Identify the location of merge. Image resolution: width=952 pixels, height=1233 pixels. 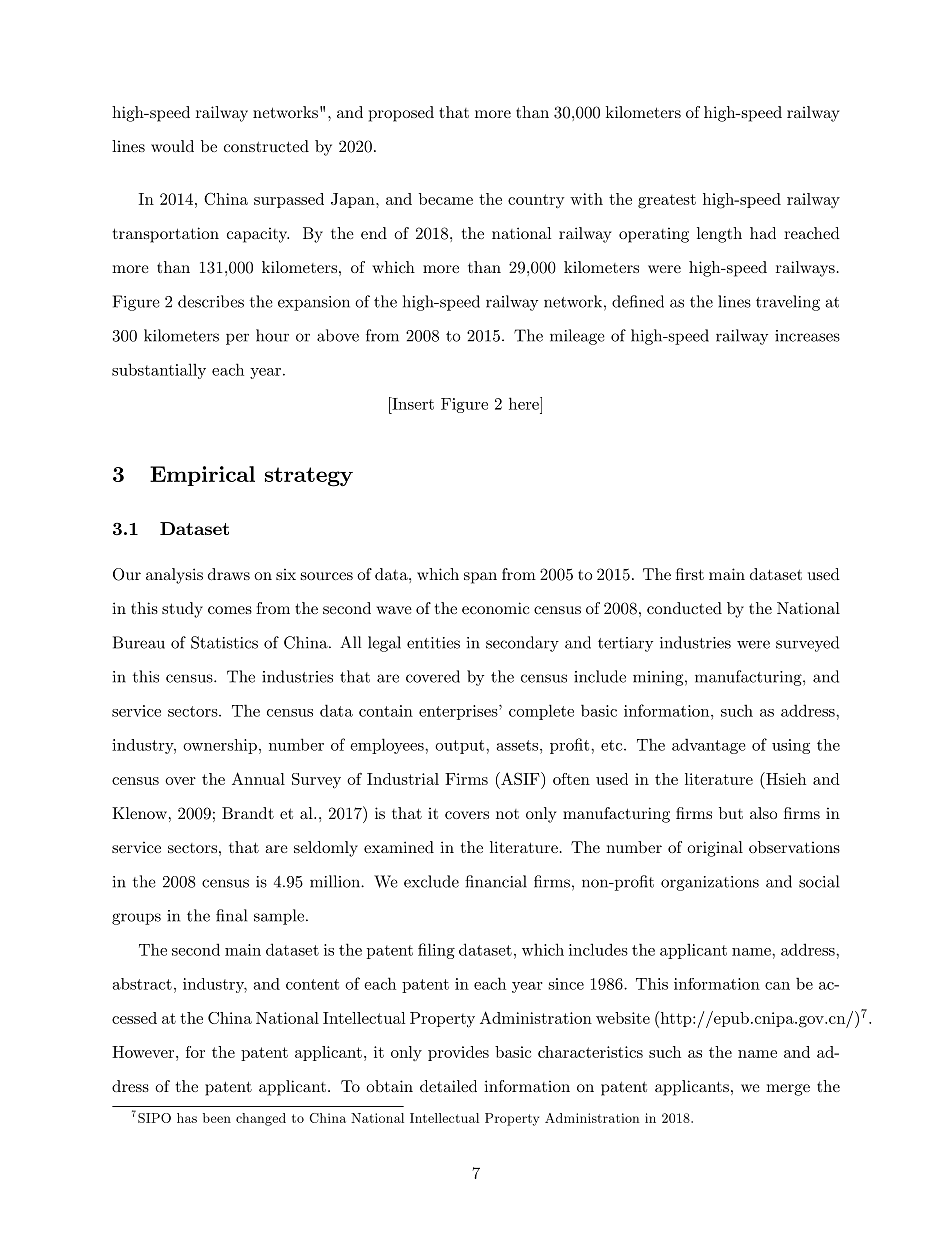
(788, 1090).
